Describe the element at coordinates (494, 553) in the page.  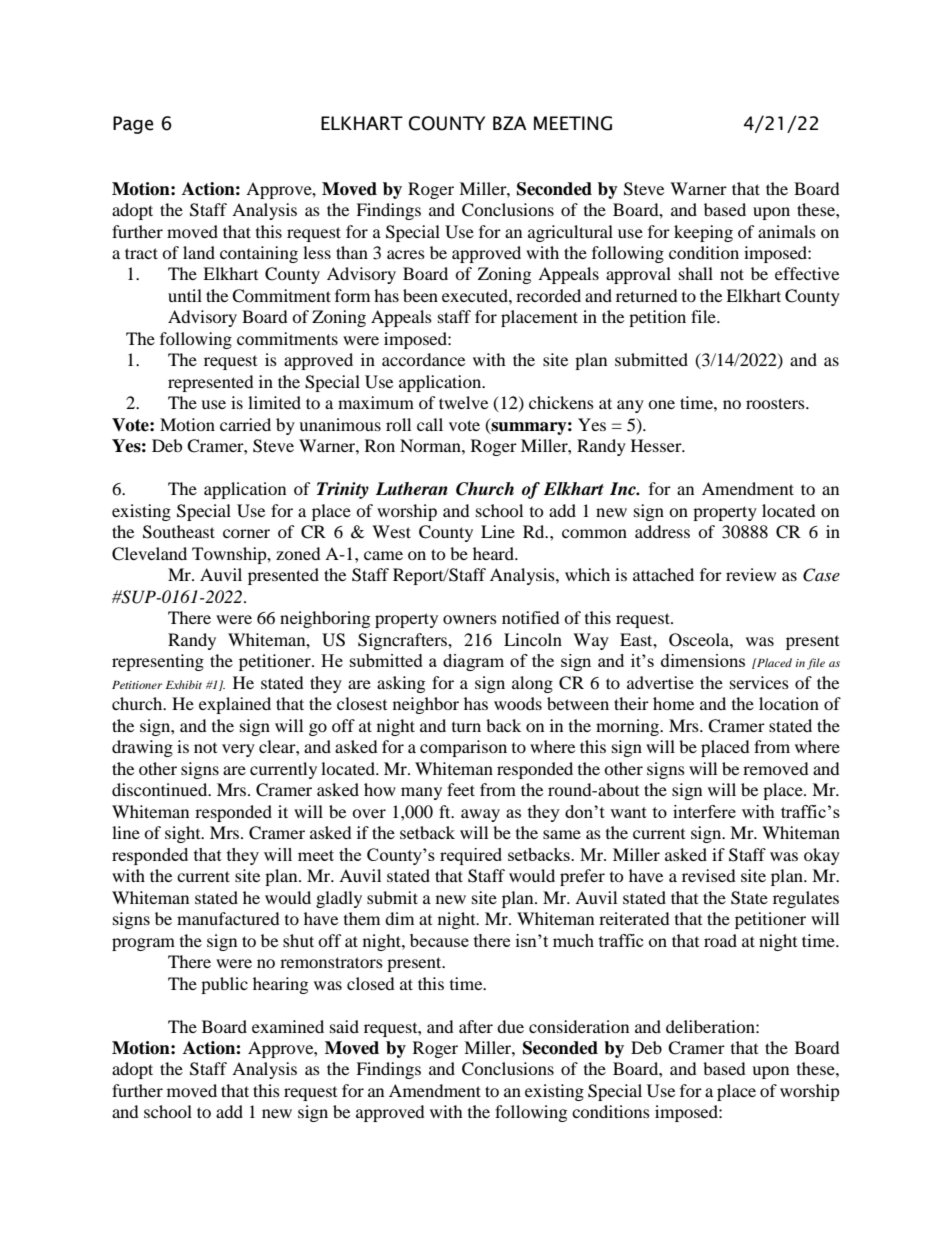
I see `heard` at that location.
